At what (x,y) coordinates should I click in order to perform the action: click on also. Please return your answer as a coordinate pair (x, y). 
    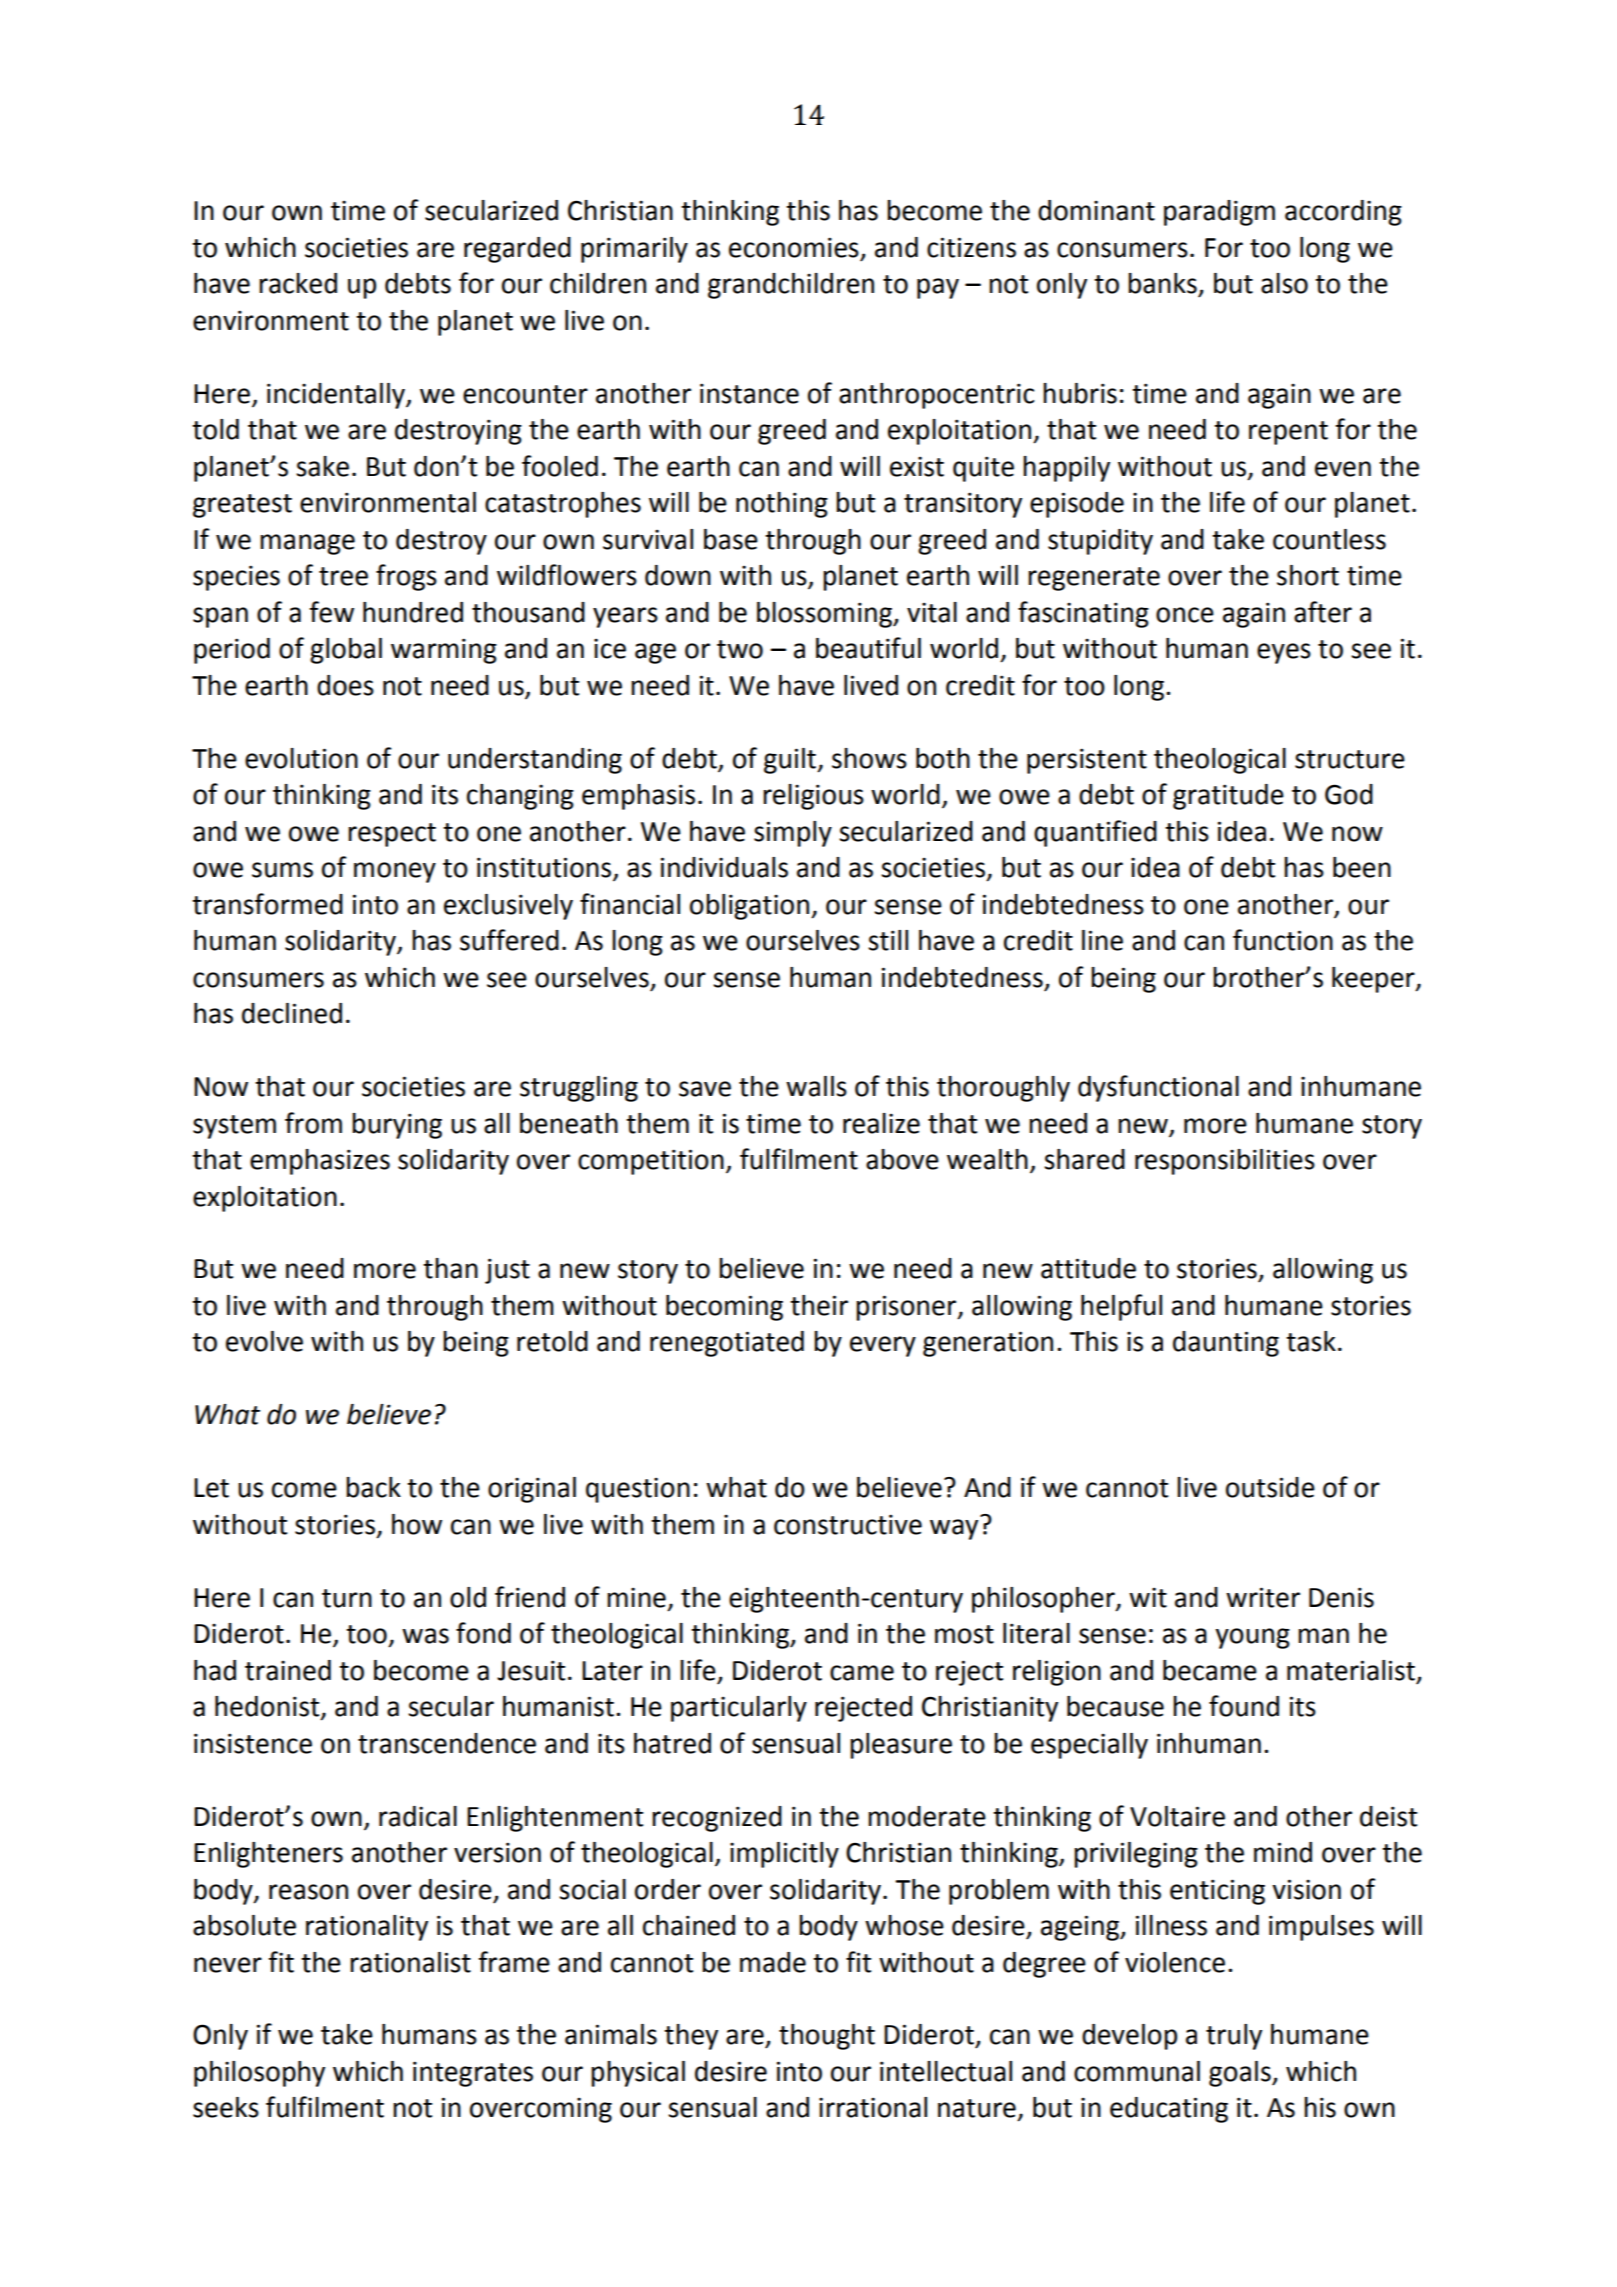
    Looking at the image, I should click on (1284, 283).
